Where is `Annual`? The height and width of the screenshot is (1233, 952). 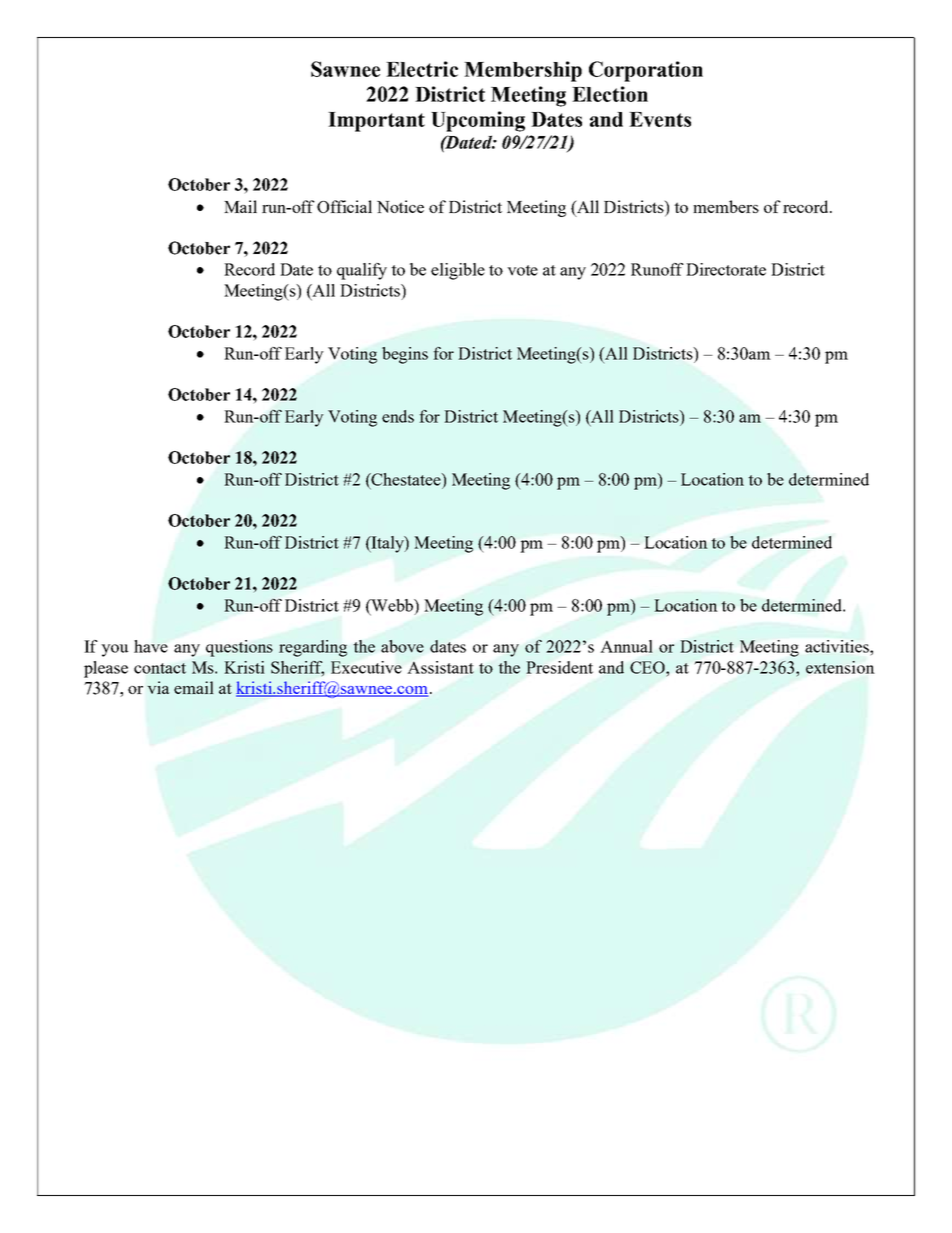 Annual is located at coordinates (626, 646).
